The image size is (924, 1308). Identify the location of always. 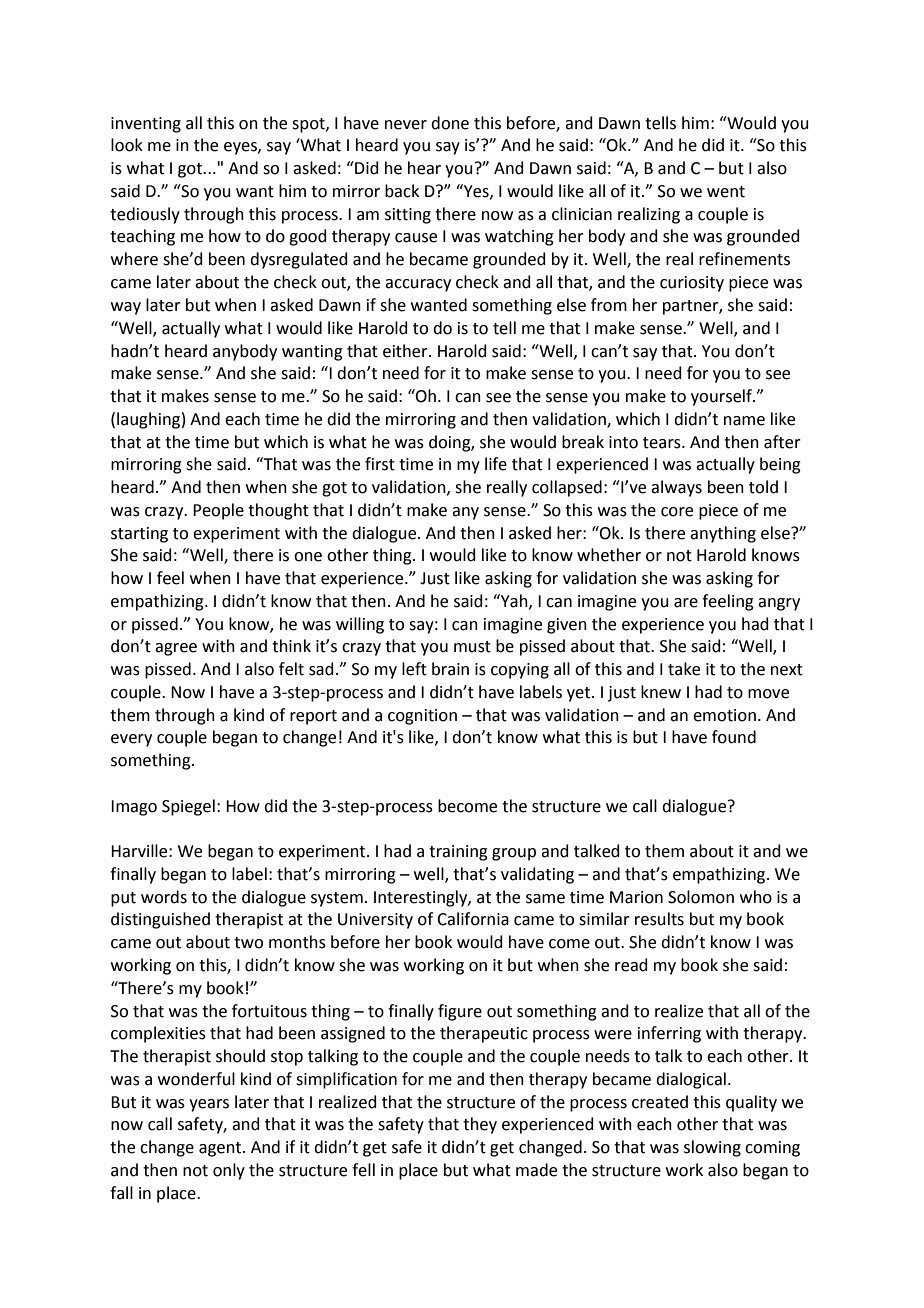
(676, 488).
